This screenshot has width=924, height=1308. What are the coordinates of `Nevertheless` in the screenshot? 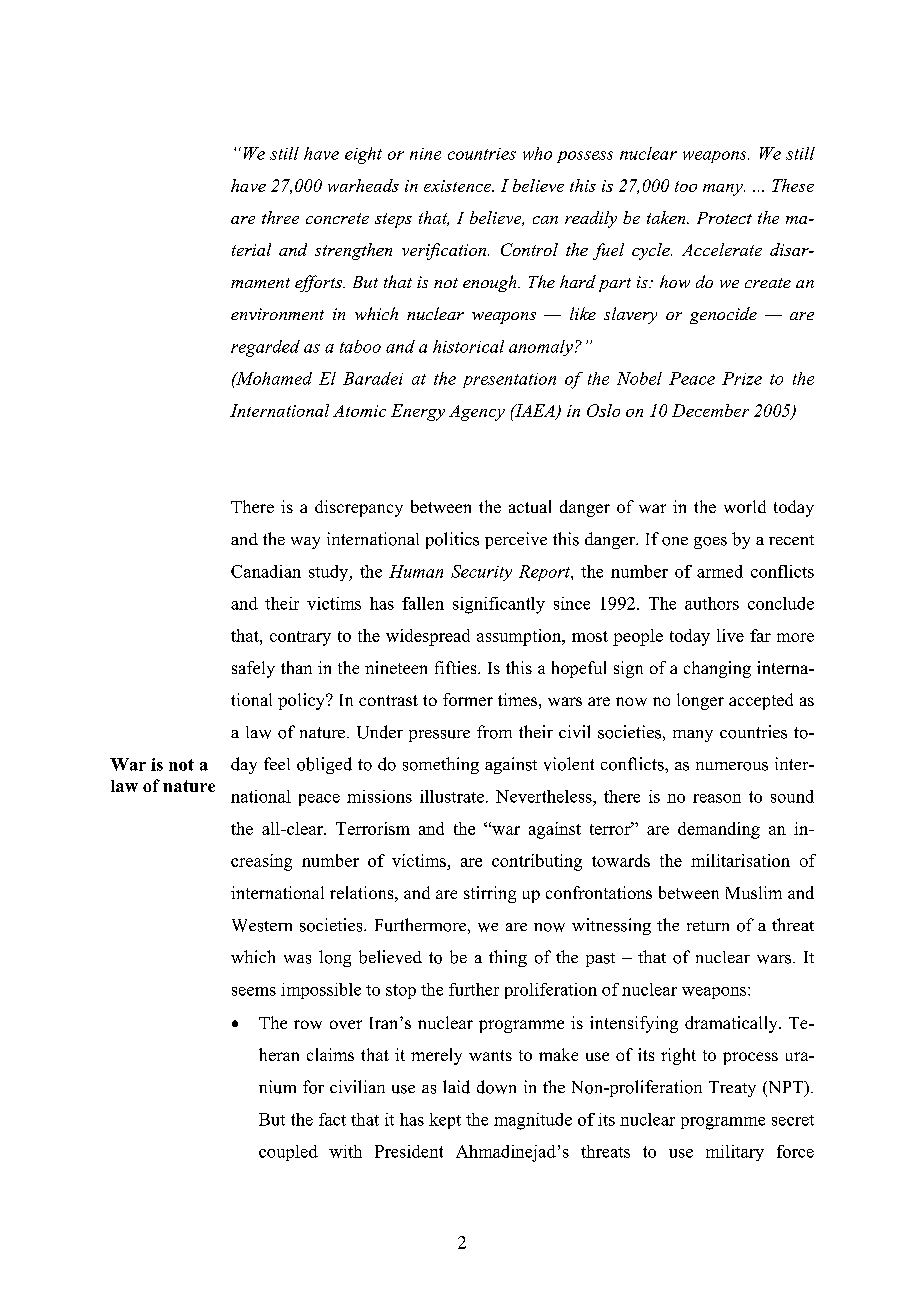 It's located at (545, 796).
